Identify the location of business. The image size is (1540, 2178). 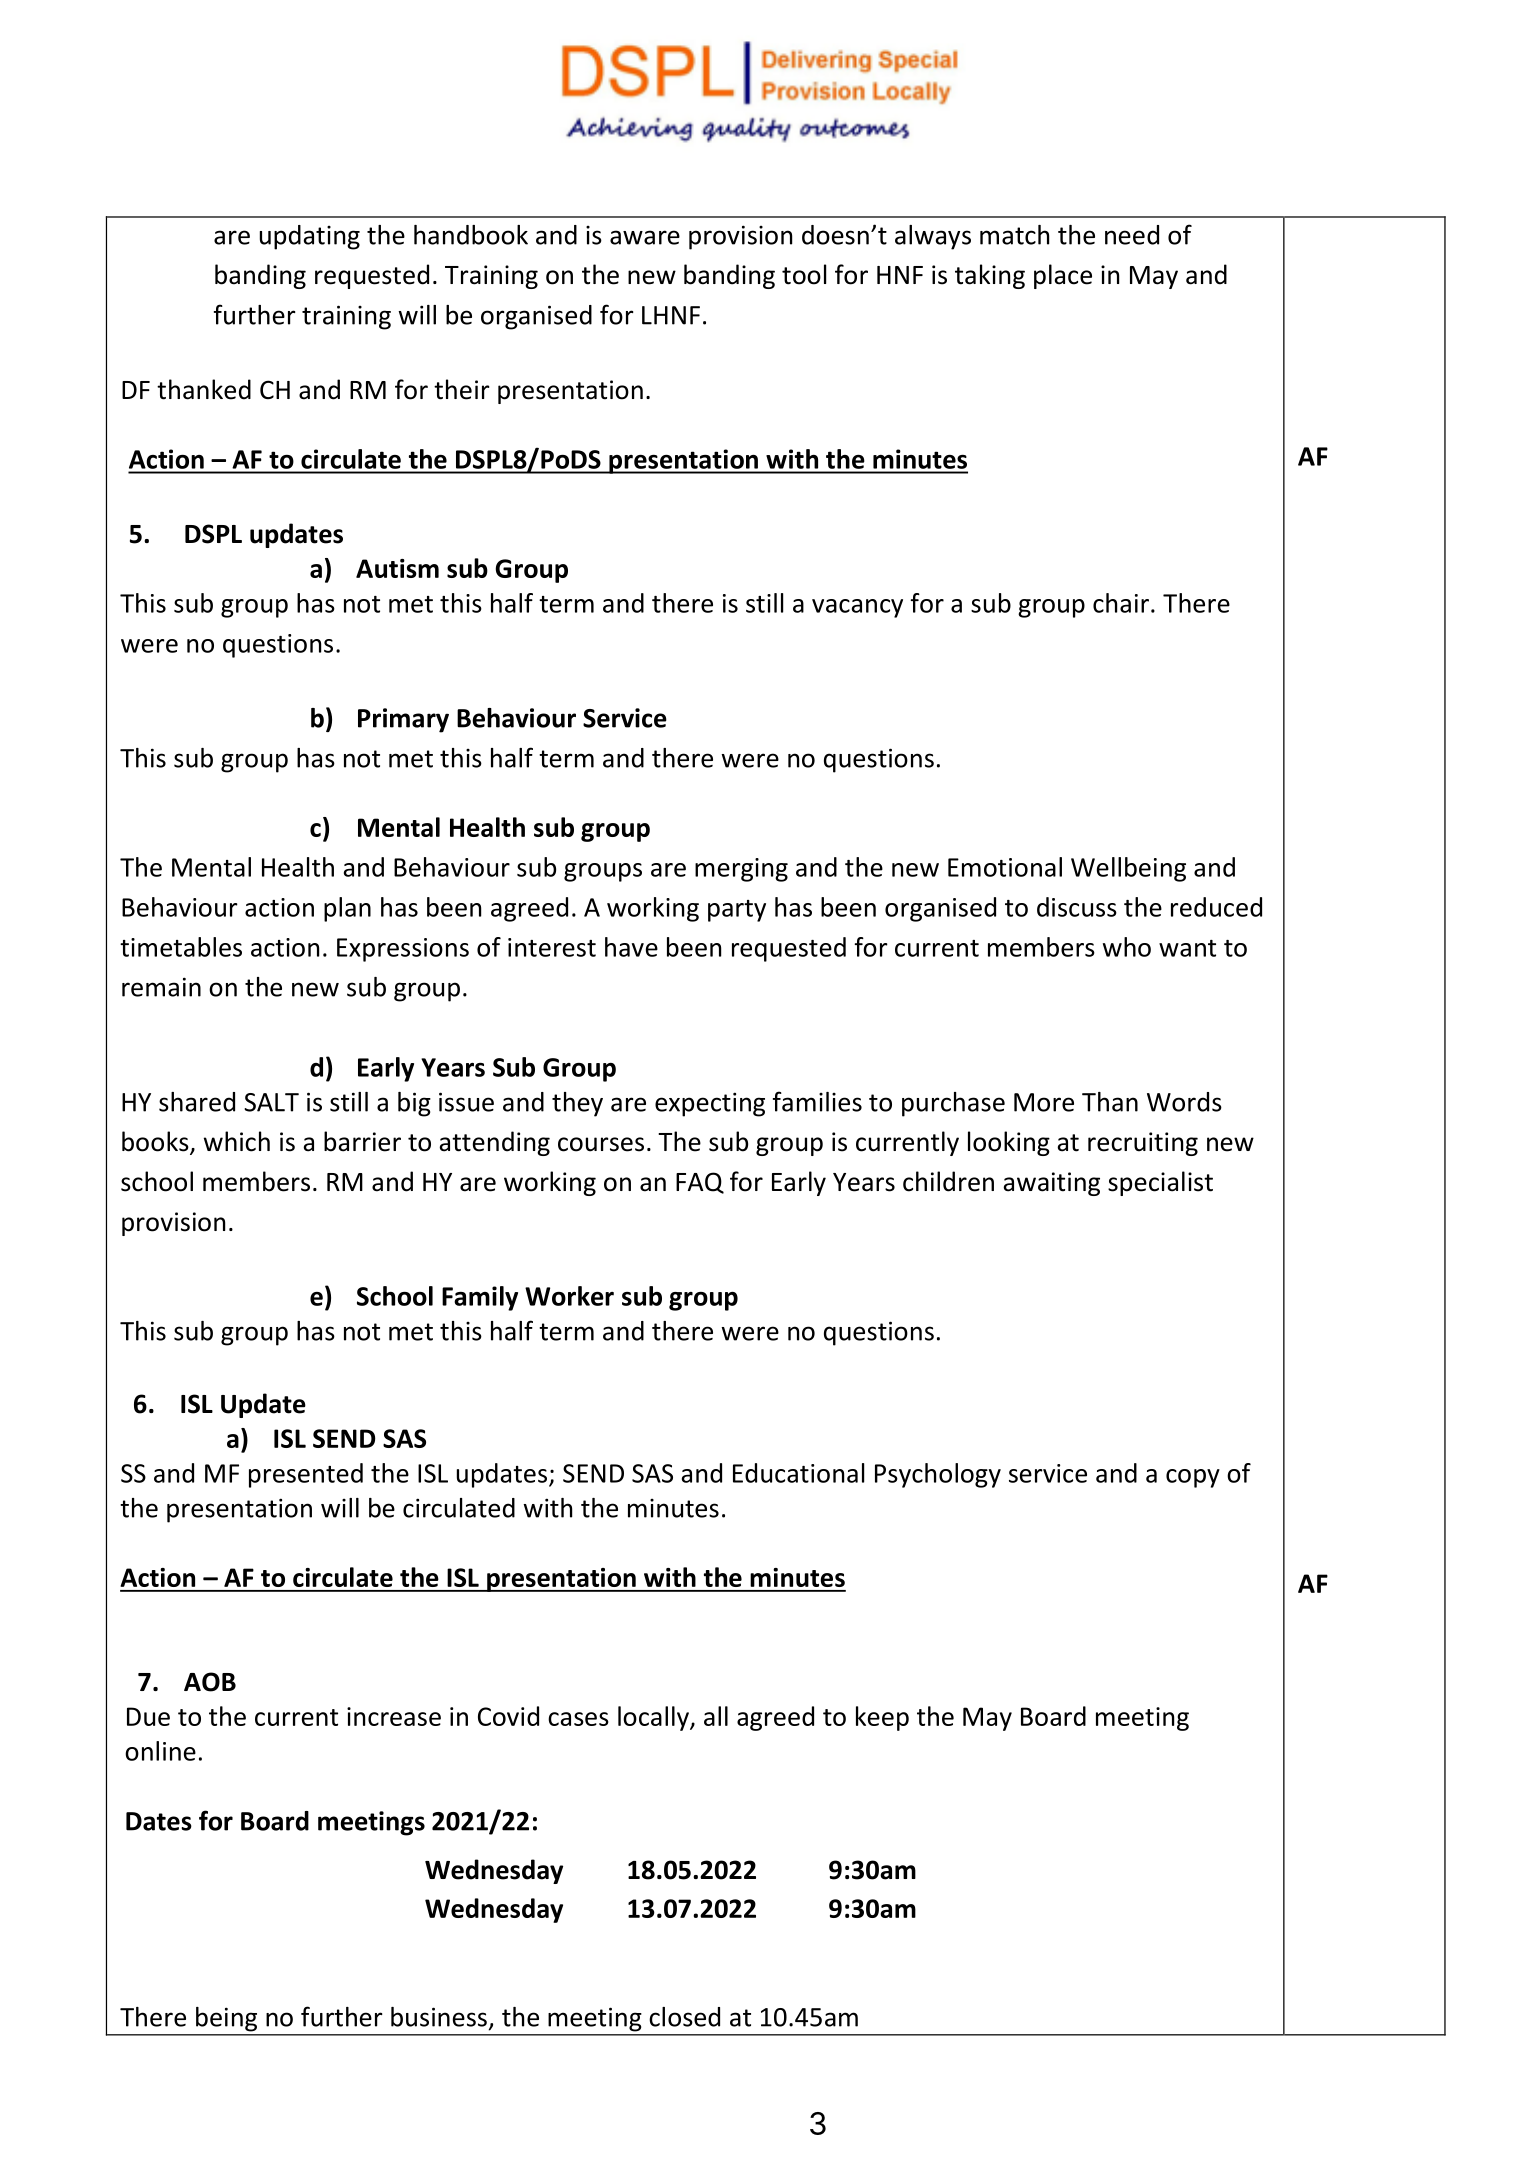
(439, 2017).
